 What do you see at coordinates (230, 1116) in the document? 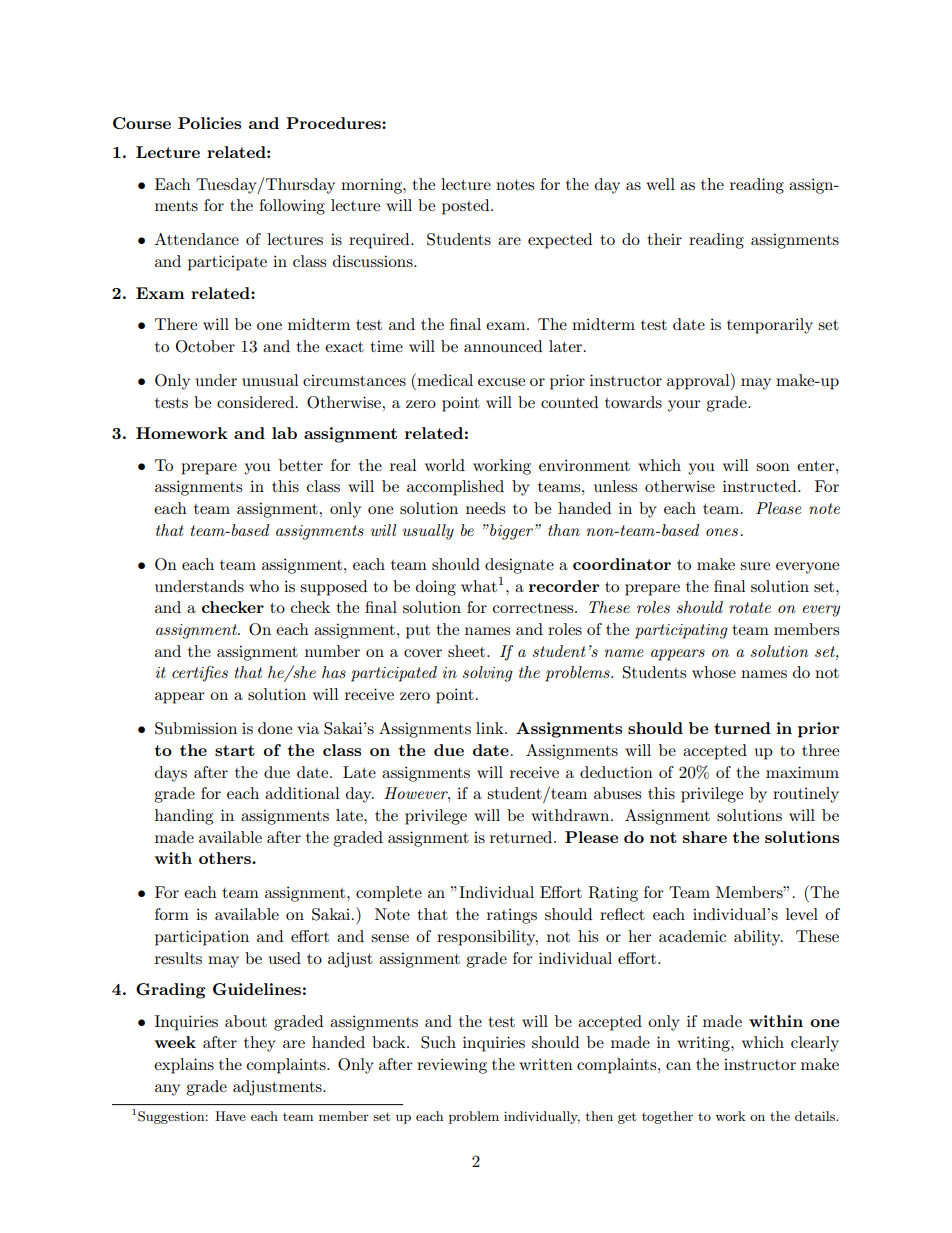
I see `Have` at bounding box center [230, 1116].
